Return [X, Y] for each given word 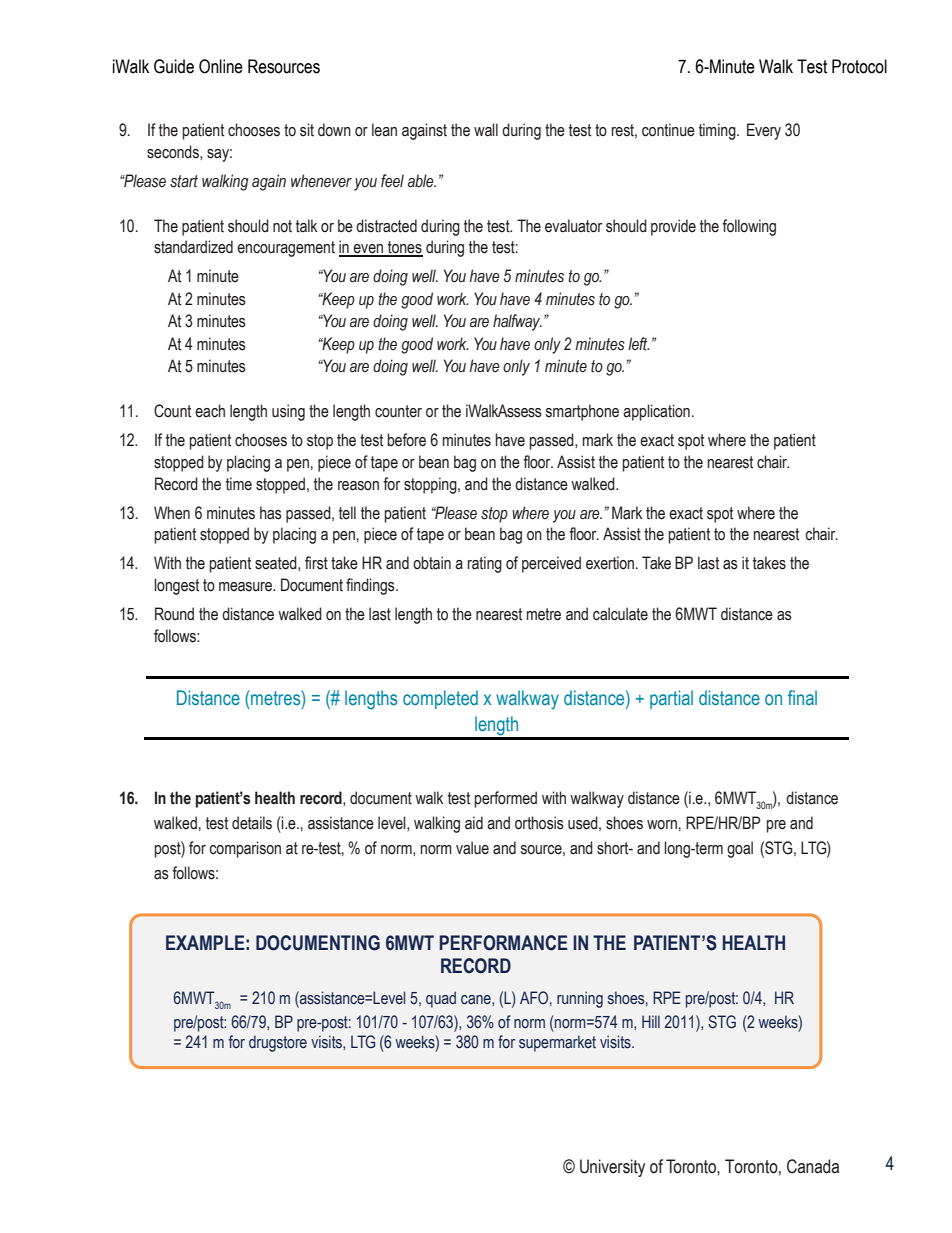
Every [764, 131]
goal [740, 849]
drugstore [278, 1043]
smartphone [582, 412]
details [252, 823]
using [288, 412]
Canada [813, 1166]
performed [506, 799]
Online [221, 66]
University [612, 1168]
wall [486, 130]
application [656, 412]
